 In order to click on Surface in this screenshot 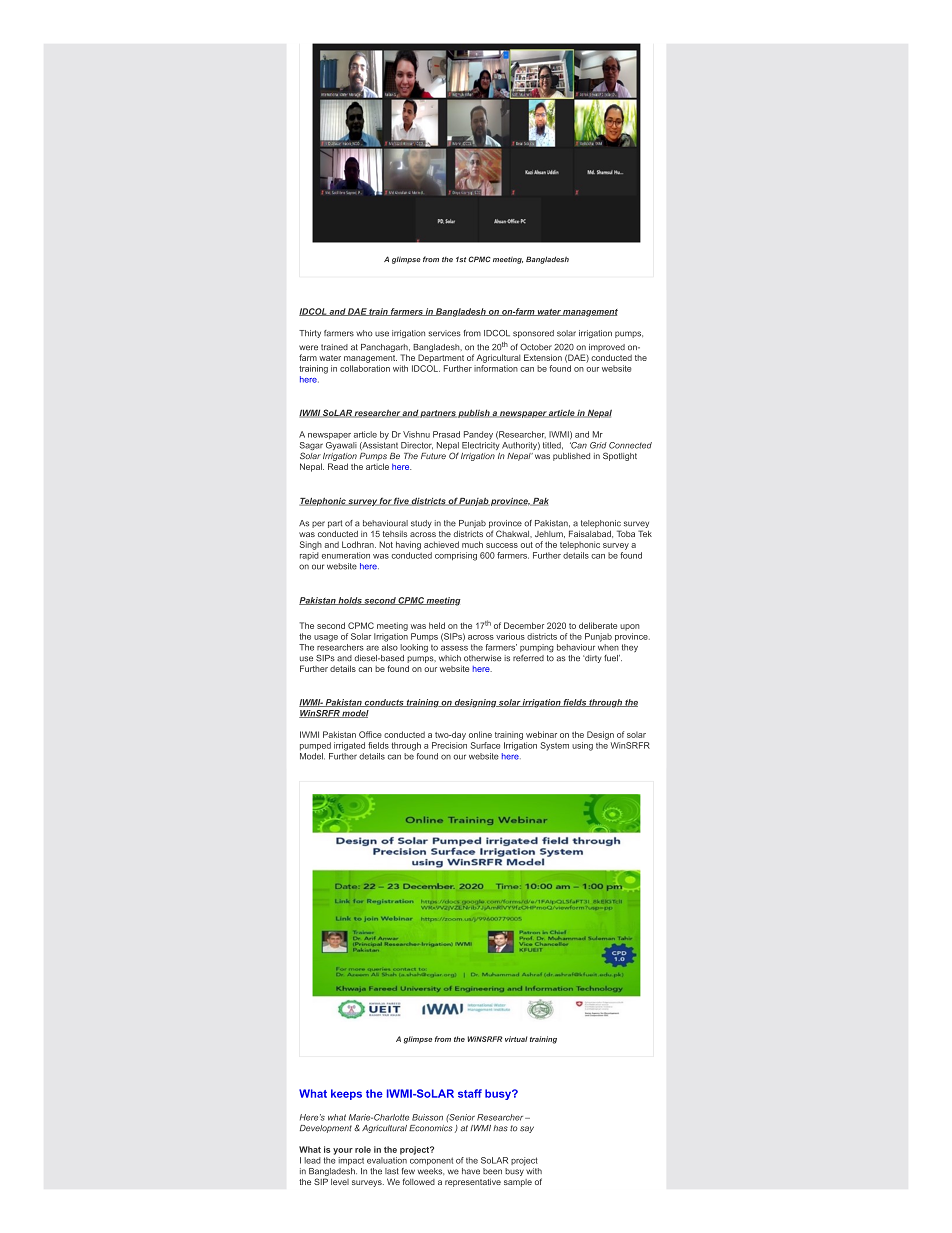, I will do `click(485, 745)`.
